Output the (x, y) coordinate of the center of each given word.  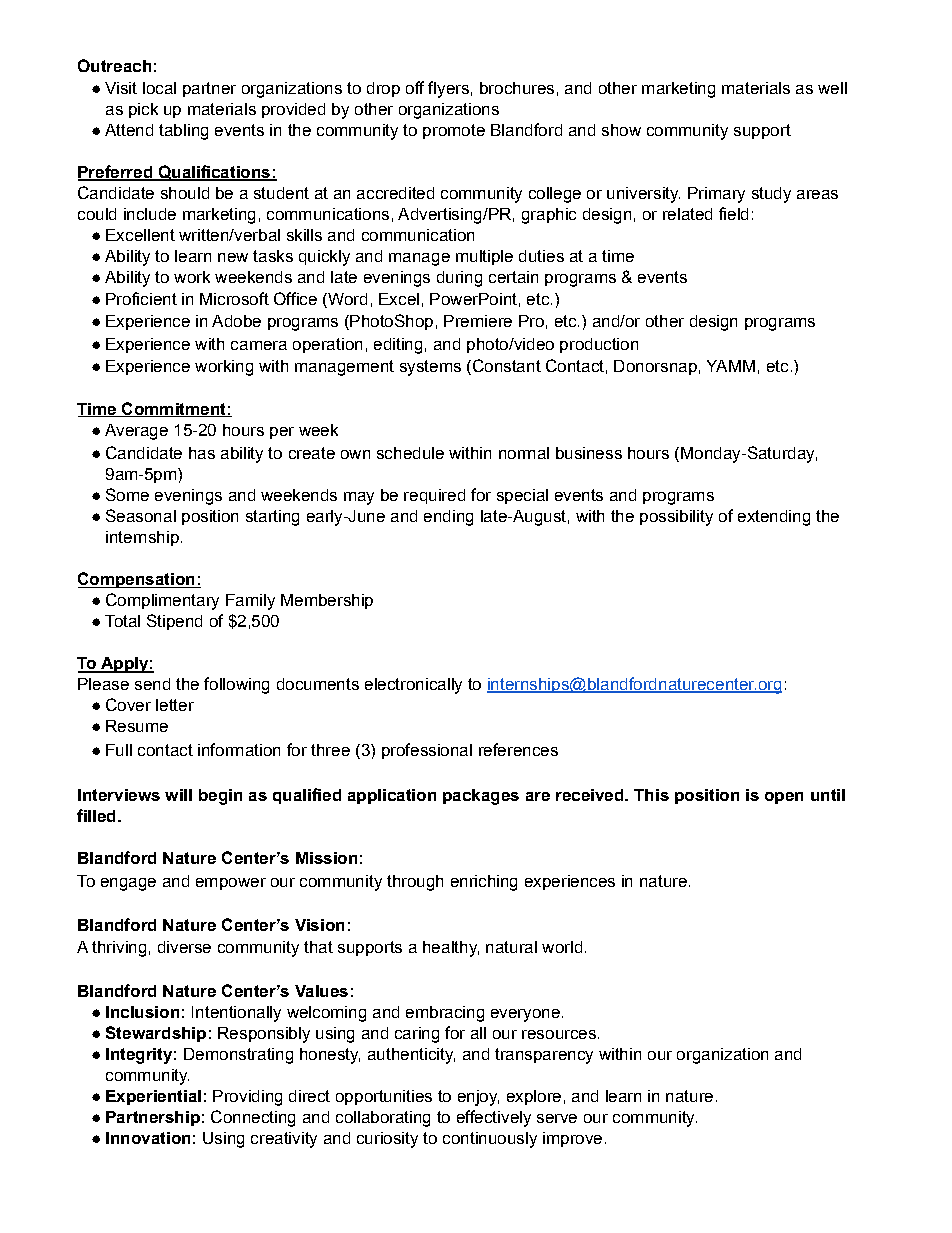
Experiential (153, 1097)
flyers (448, 89)
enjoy (478, 1098)
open (784, 798)
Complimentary (162, 601)
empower (231, 884)
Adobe (236, 321)
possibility (676, 518)
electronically (413, 686)
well (832, 88)
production (599, 345)
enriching (484, 883)
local (159, 88)
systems (430, 368)
